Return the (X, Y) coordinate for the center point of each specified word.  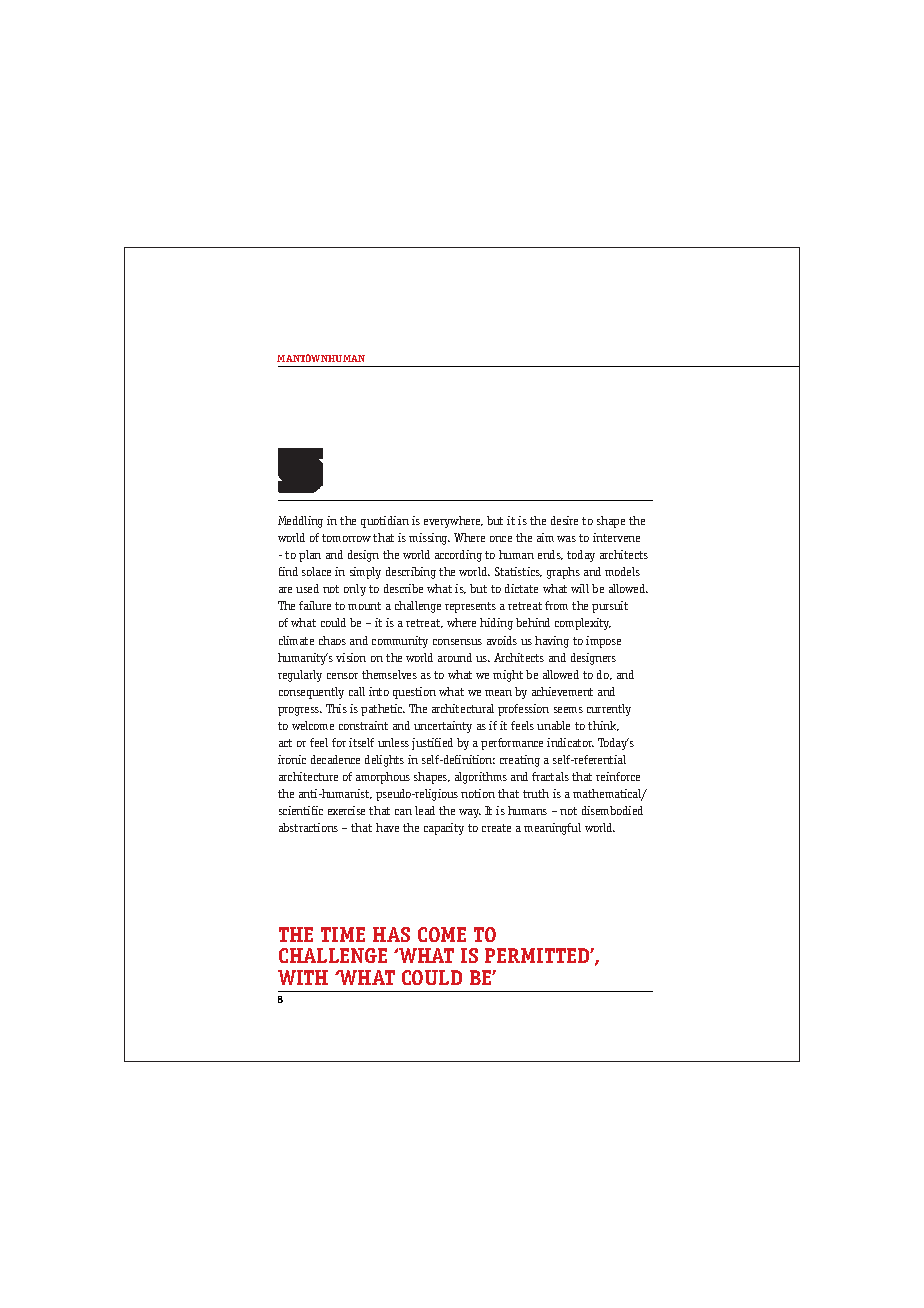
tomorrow (346, 538)
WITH (303, 977)
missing (429, 539)
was (566, 539)
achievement (562, 691)
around (455, 657)
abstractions (308, 827)
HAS (391, 934)
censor (342, 676)
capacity (444, 829)
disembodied (612, 810)
